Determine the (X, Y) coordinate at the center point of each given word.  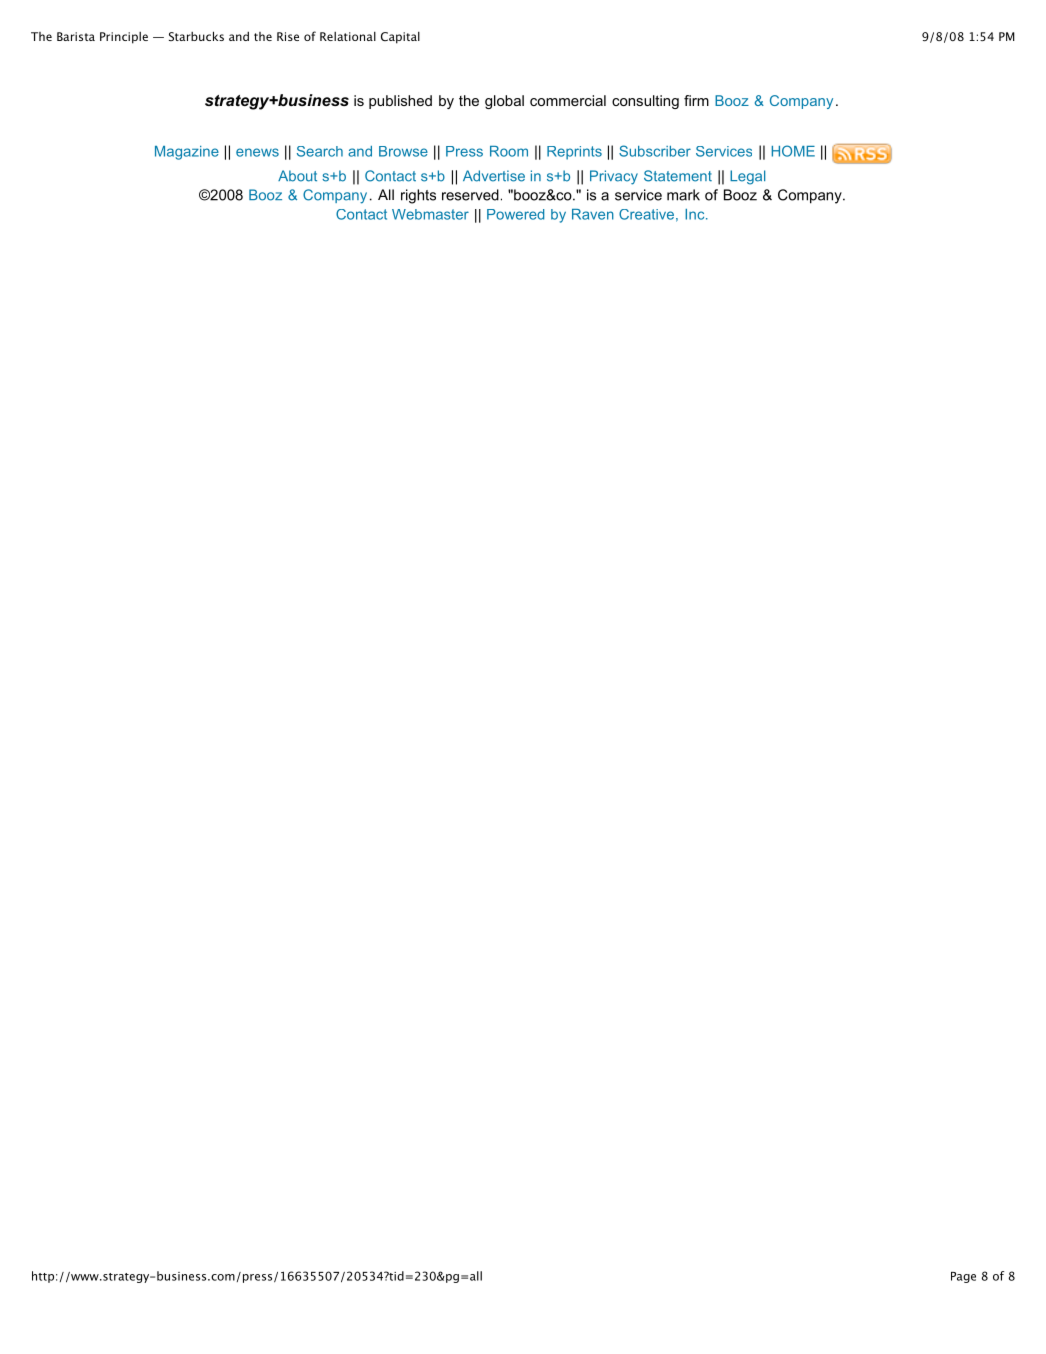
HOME (793, 151)
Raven (593, 214)
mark (683, 195)
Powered (515, 214)
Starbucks (196, 36)
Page (963, 1277)
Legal (747, 177)
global (504, 102)
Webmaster (430, 214)
